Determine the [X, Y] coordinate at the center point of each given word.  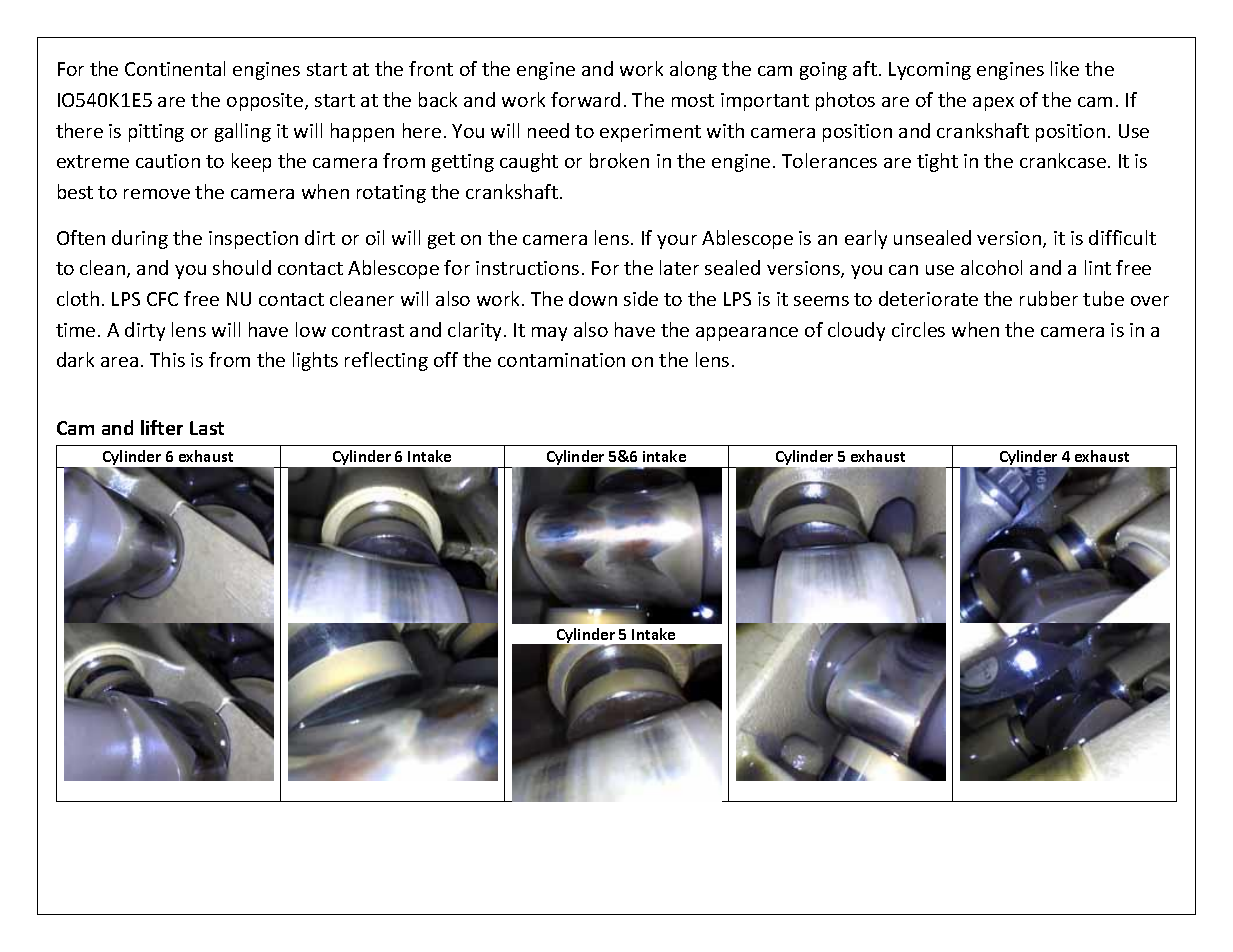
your [677, 242]
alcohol [991, 267]
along [693, 70]
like [1065, 68]
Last [207, 428]
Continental [175, 68]
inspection [253, 240]
